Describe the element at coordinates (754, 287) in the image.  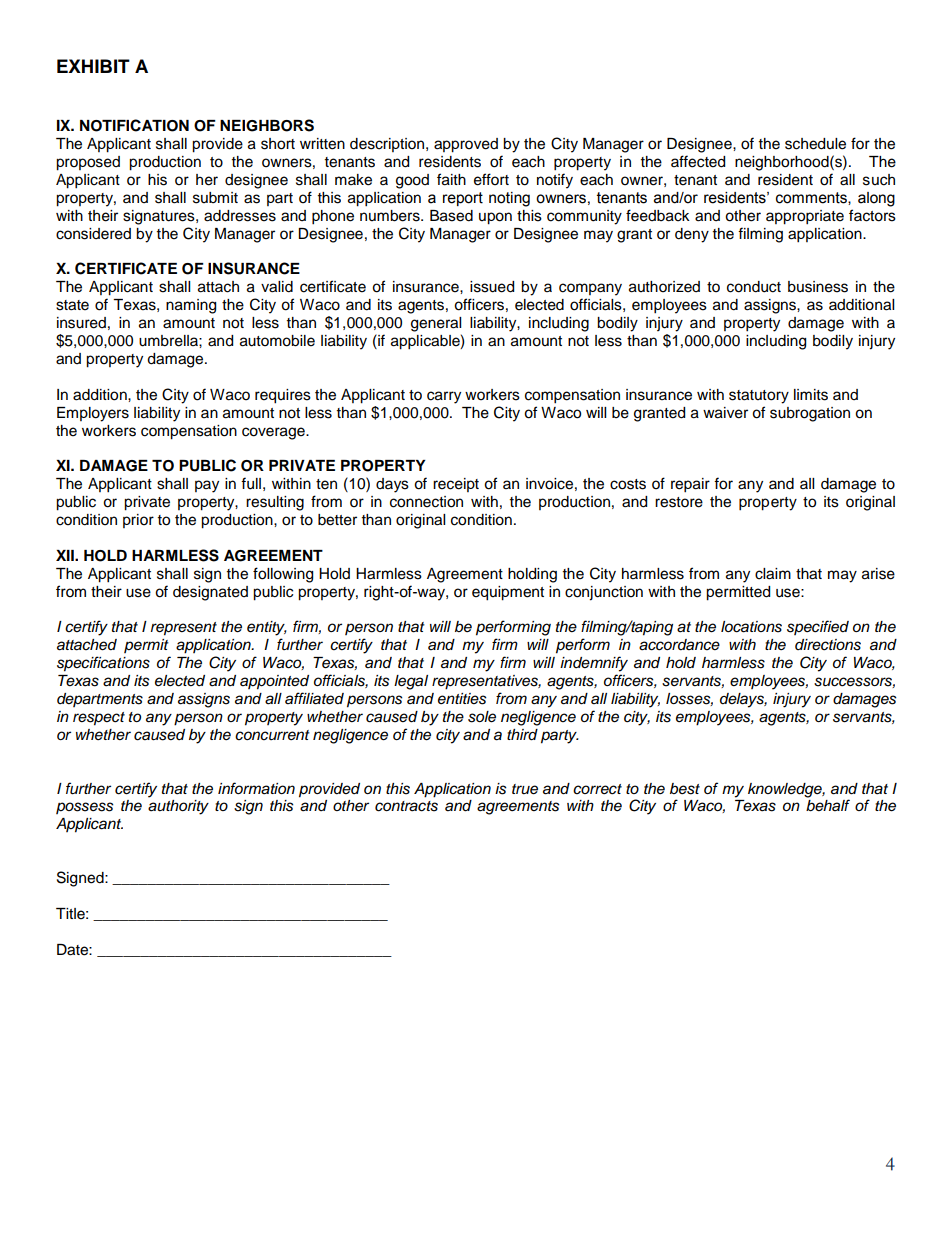
I see `conduct` at that location.
